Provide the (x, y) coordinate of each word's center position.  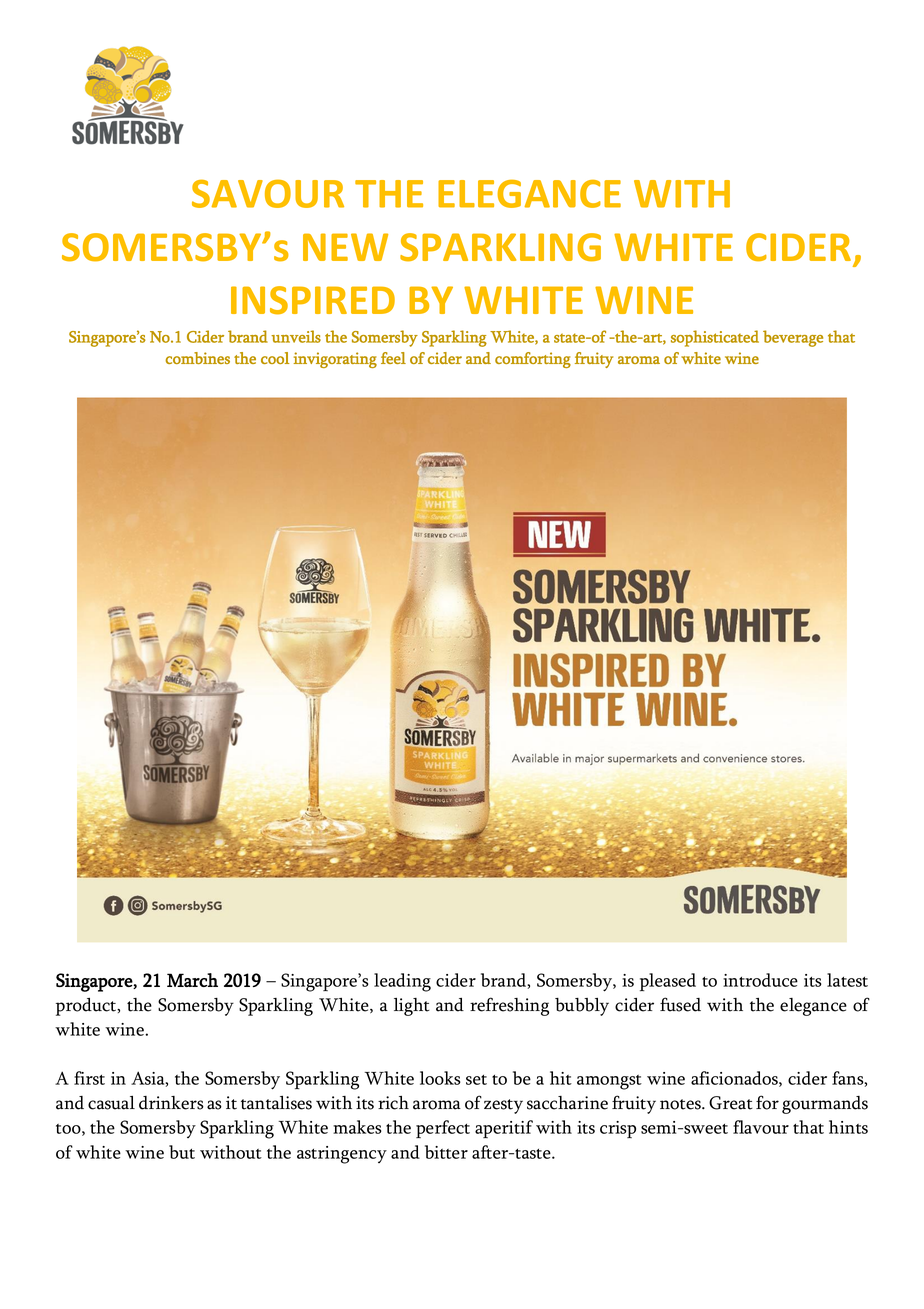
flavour (761, 1127)
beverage (793, 338)
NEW (345, 247)
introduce (760, 980)
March (192, 980)
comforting (533, 360)
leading (402, 982)
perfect (443, 1129)
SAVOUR (268, 194)
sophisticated (715, 338)
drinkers (171, 1103)
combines (197, 358)
